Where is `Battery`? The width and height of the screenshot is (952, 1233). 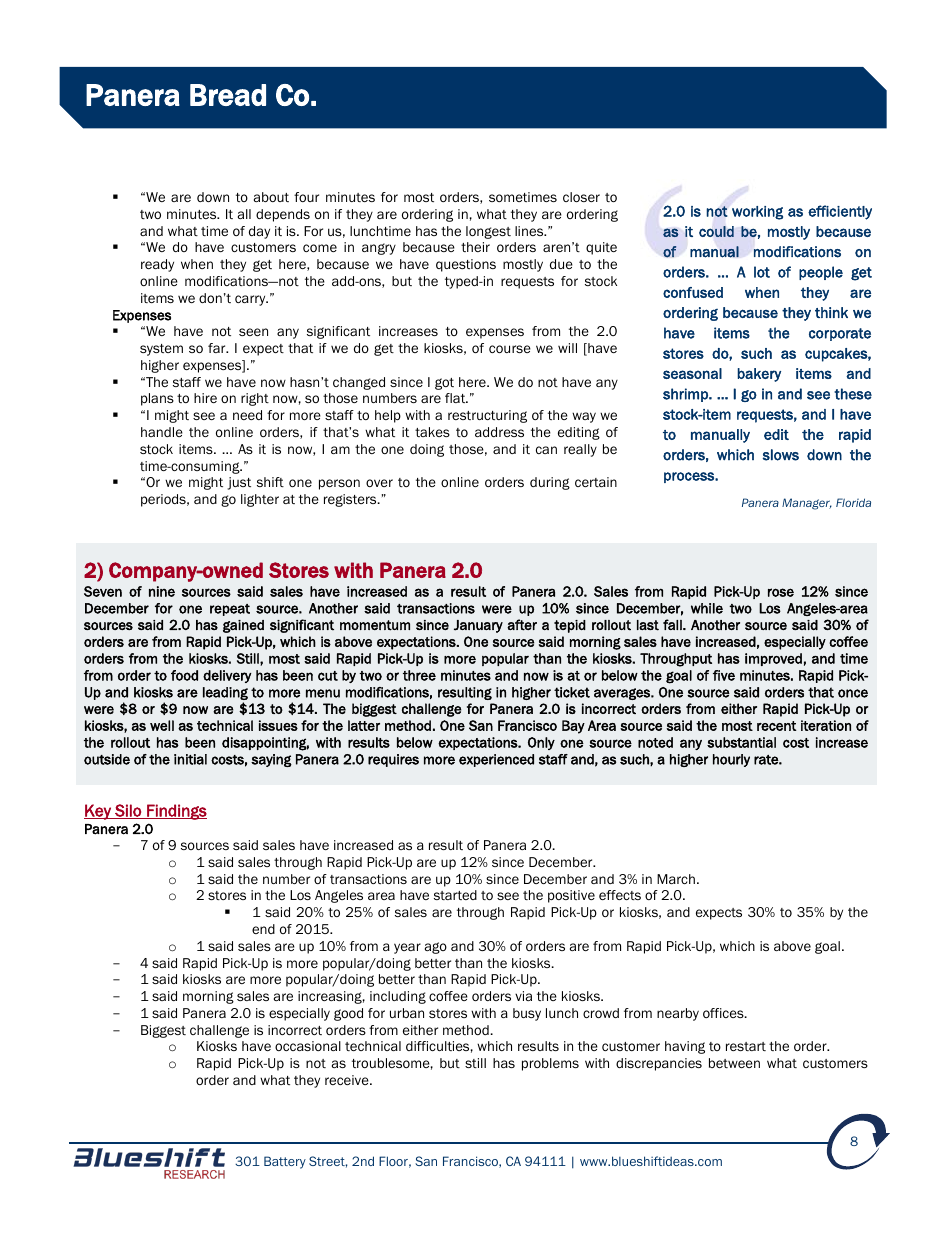
Battery is located at coordinates (285, 1162).
